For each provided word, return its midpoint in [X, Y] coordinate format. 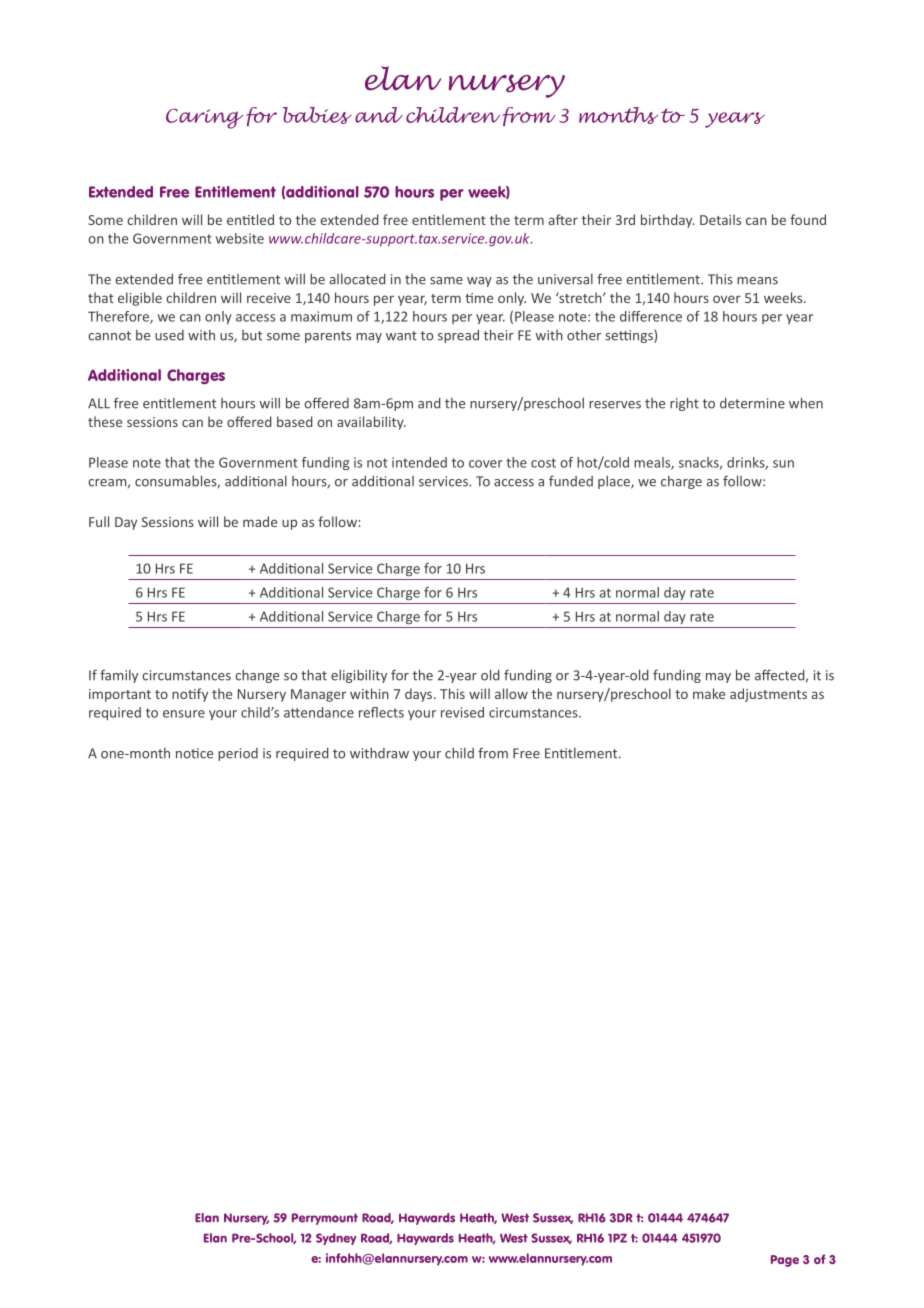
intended [419, 462]
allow [511, 693]
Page [785, 1261]
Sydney [336, 1239]
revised [462, 712]
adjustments [768, 695]
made [260, 521]
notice [194, 753]
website [240, 238]
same [446, 281]
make [709, 693]
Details [720, 219]
